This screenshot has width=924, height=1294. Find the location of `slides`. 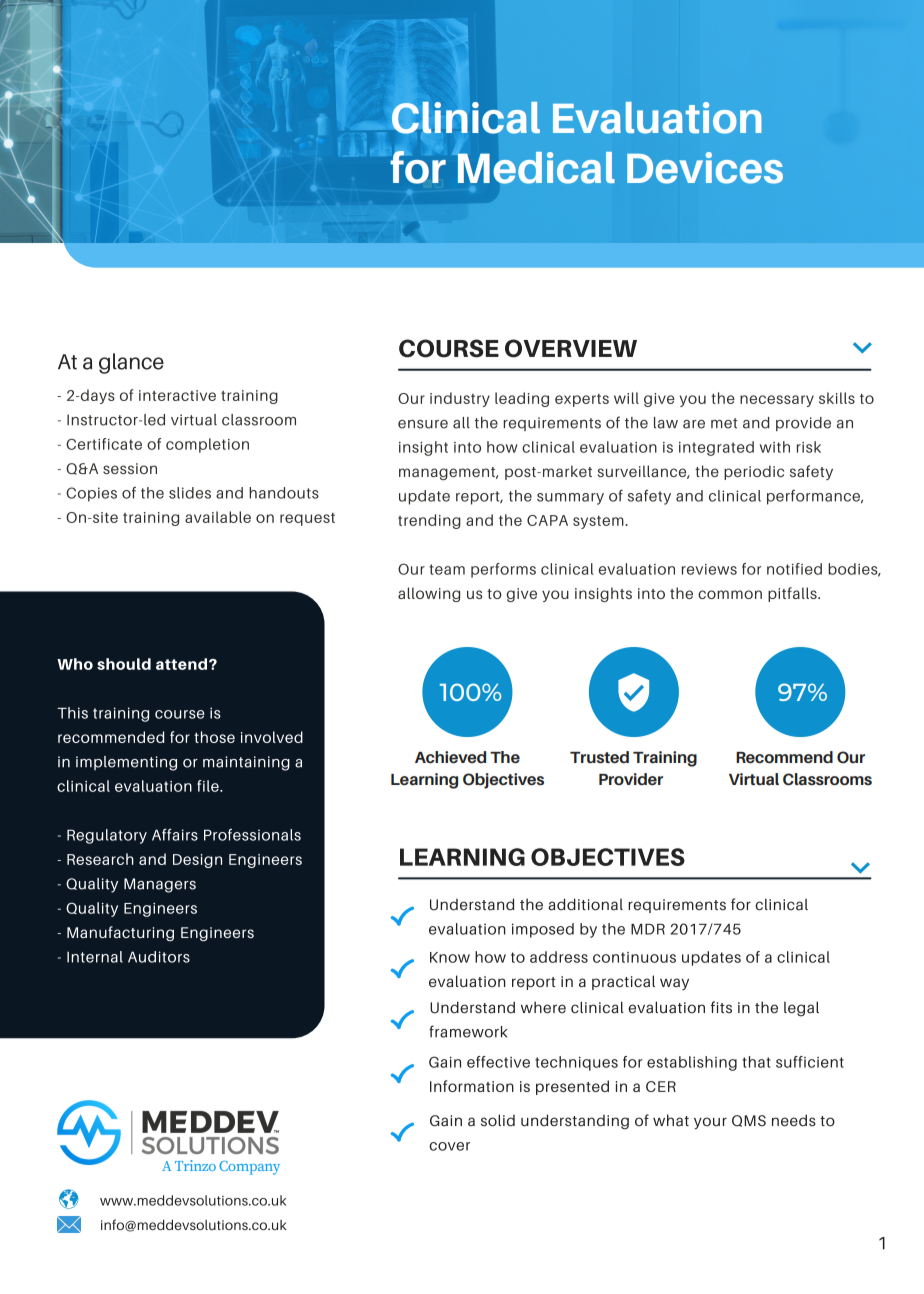

slides is located at coordinates (190, 493).
